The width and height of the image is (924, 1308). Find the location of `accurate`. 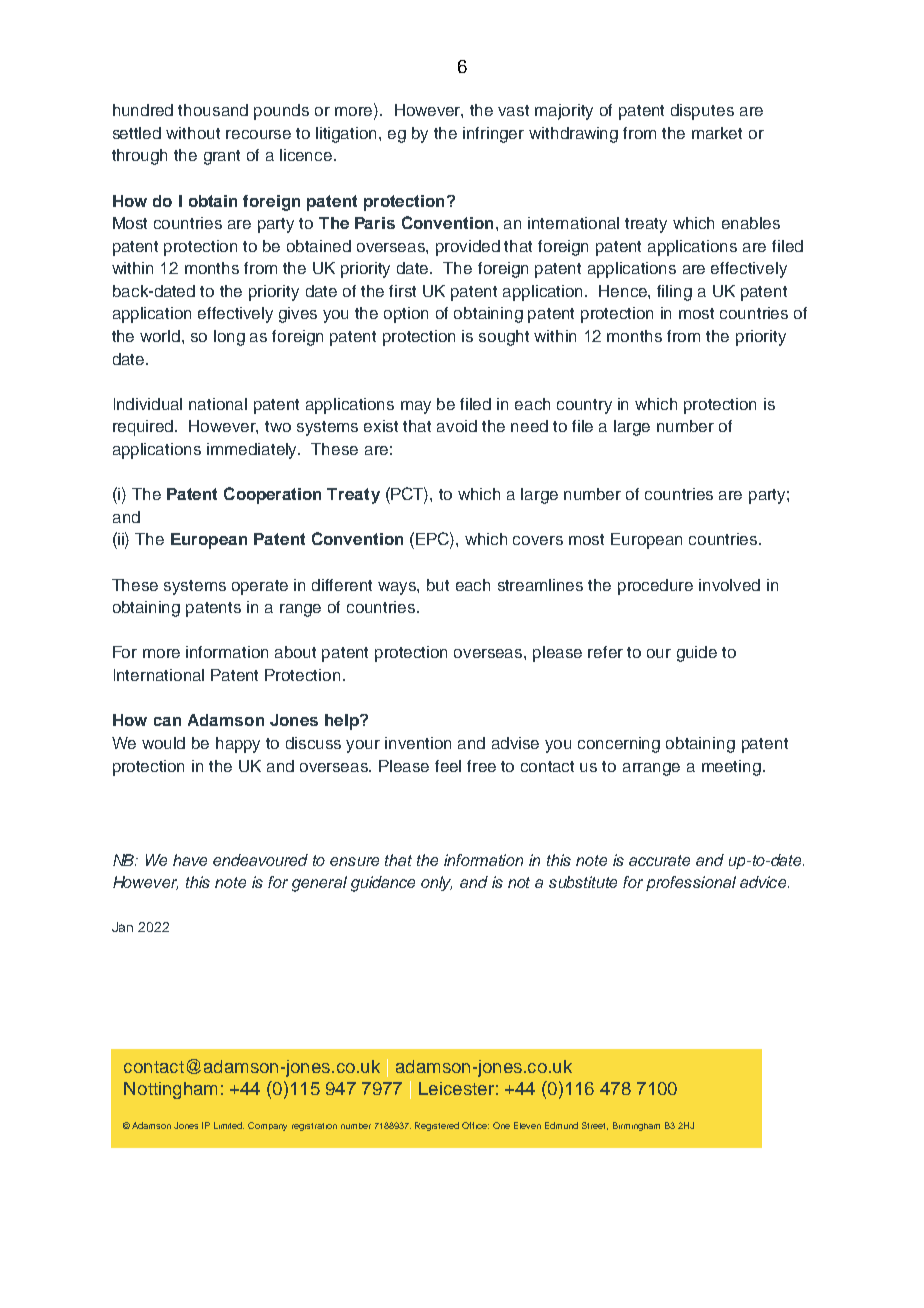

accurate is located at coordinates (659, 860).
